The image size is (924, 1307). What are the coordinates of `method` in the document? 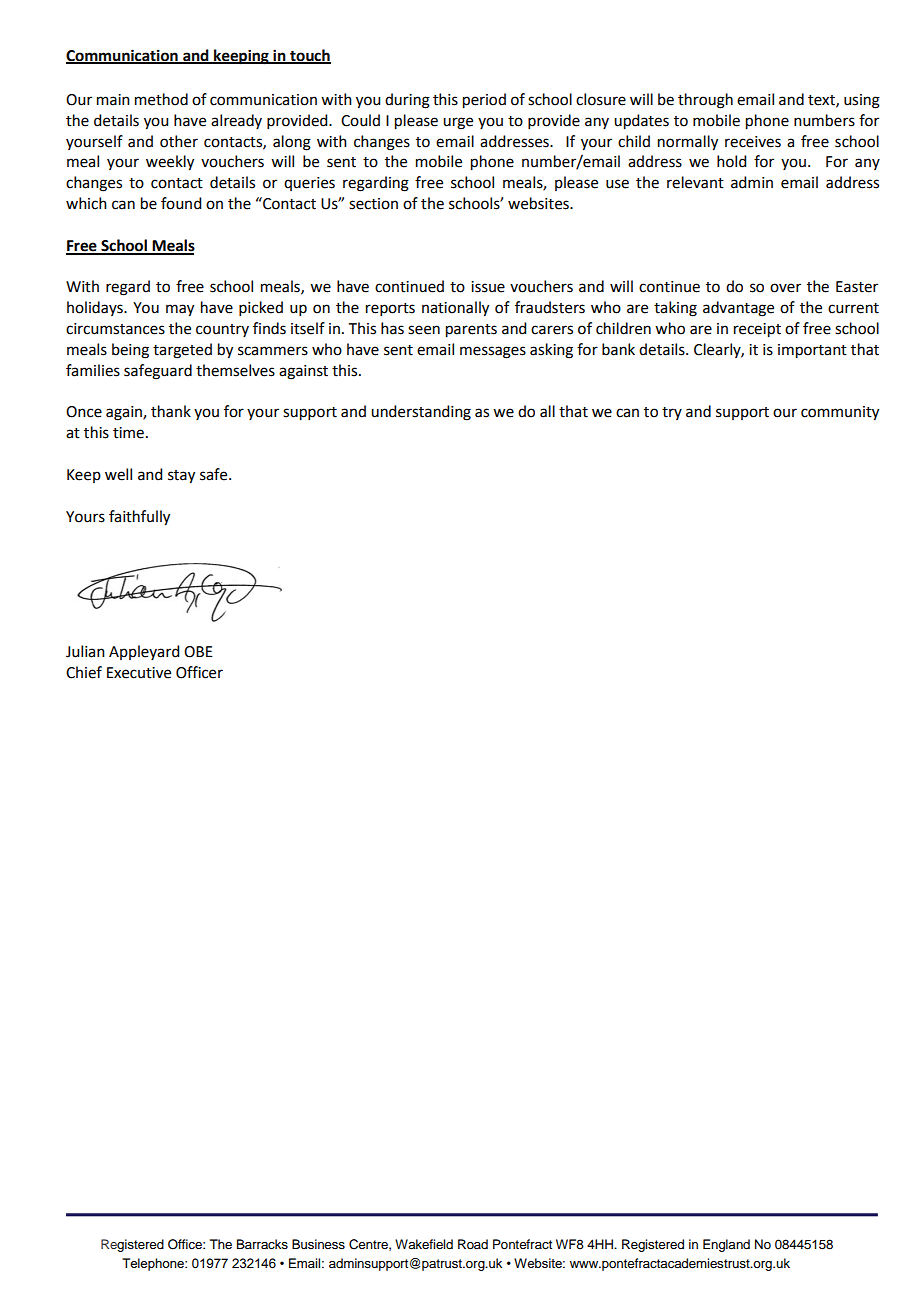 It's located at (161, 99).
